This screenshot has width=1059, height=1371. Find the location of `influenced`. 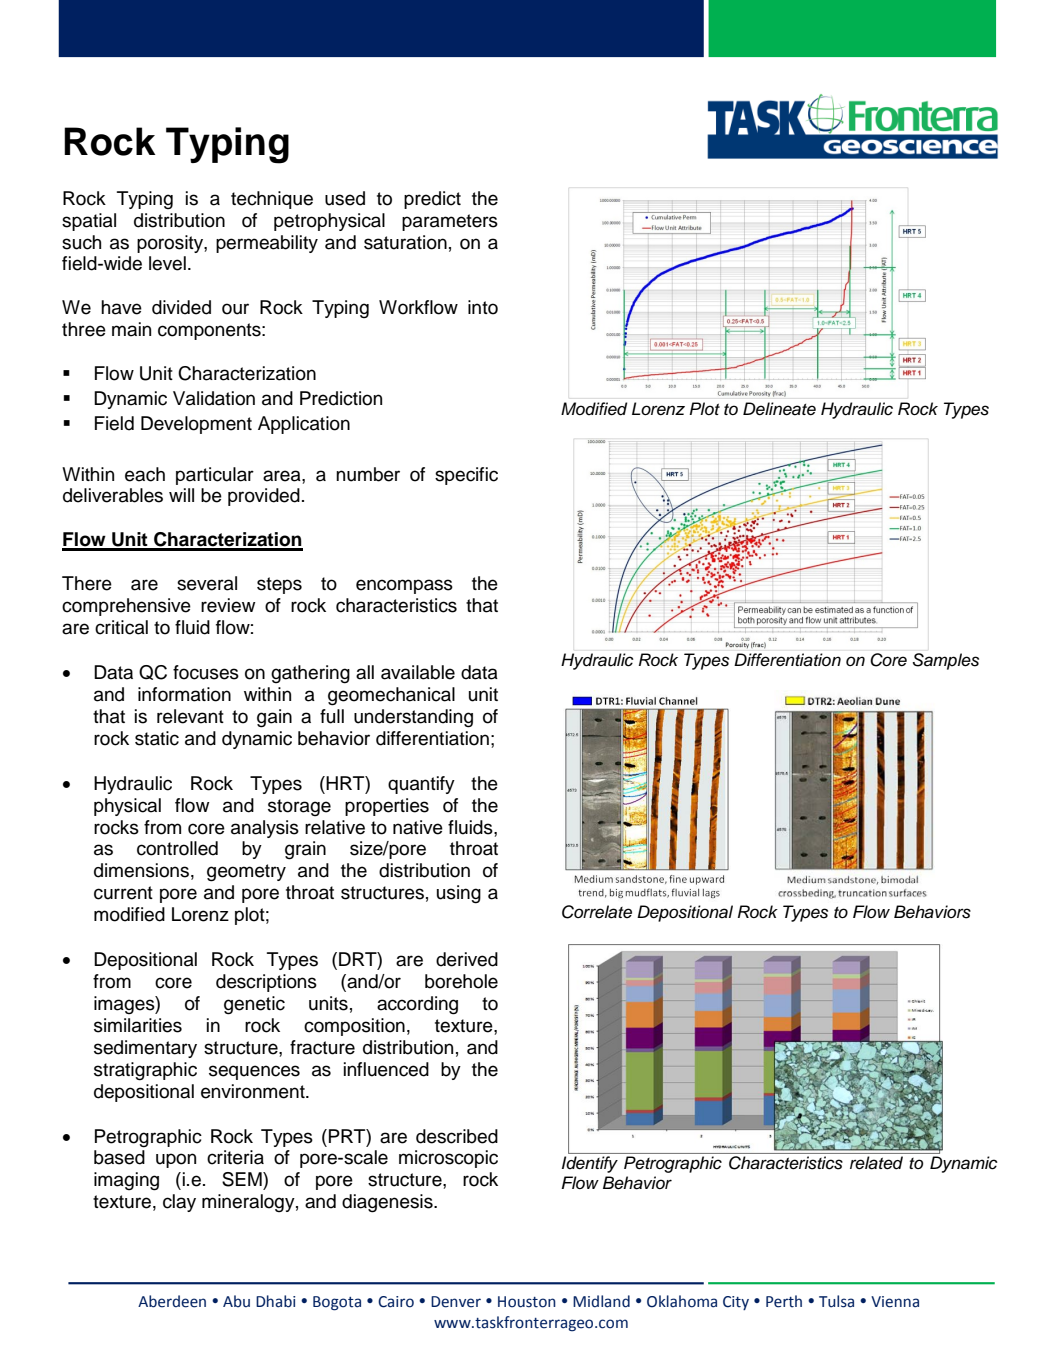

influenced is located at coordinates (386, 1069).
